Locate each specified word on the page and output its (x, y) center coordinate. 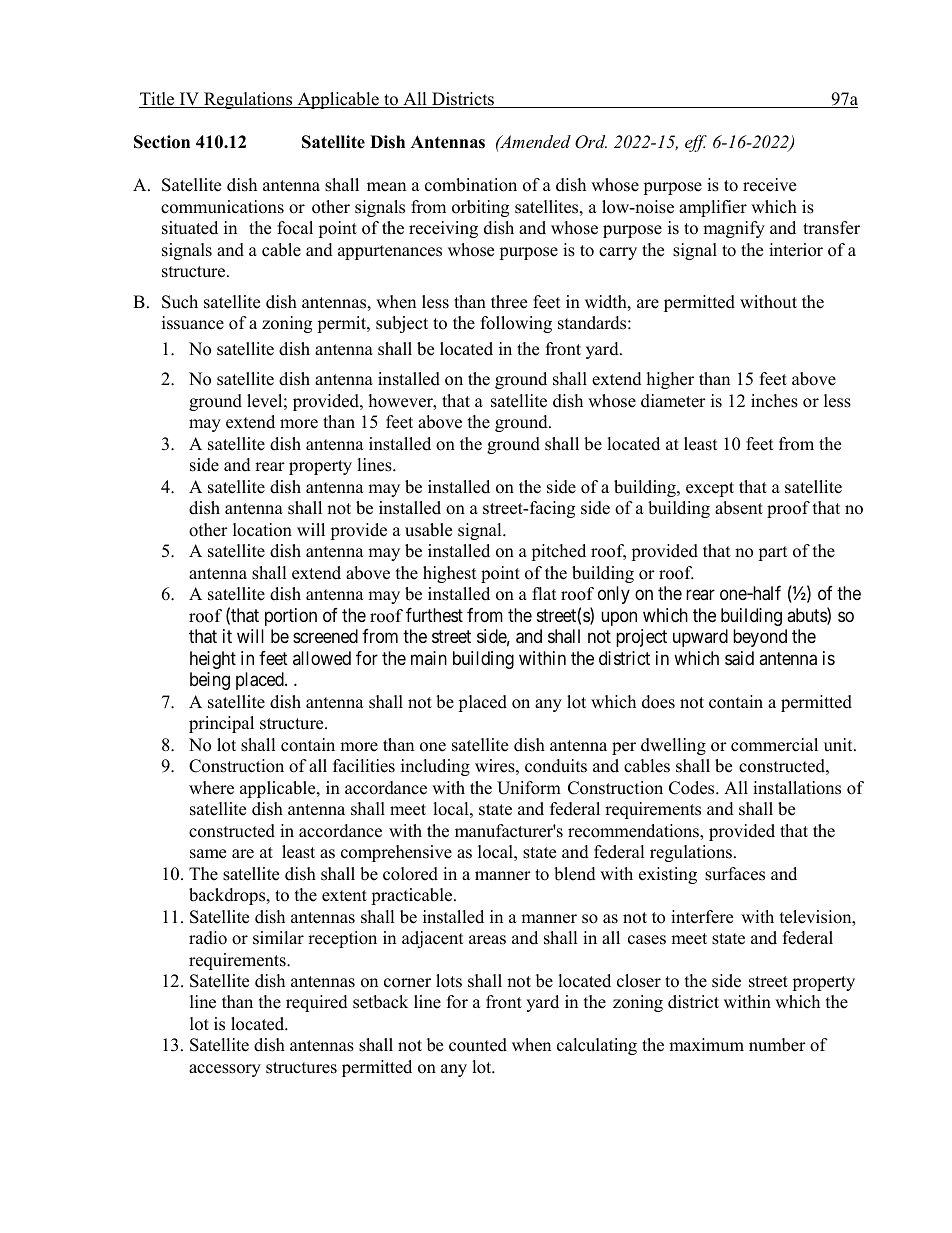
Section (162, 142)
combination (471, 185)
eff (696, 143)
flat (544, 593)
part (773, 553)
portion (291, 617)
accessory (225, 1070)
